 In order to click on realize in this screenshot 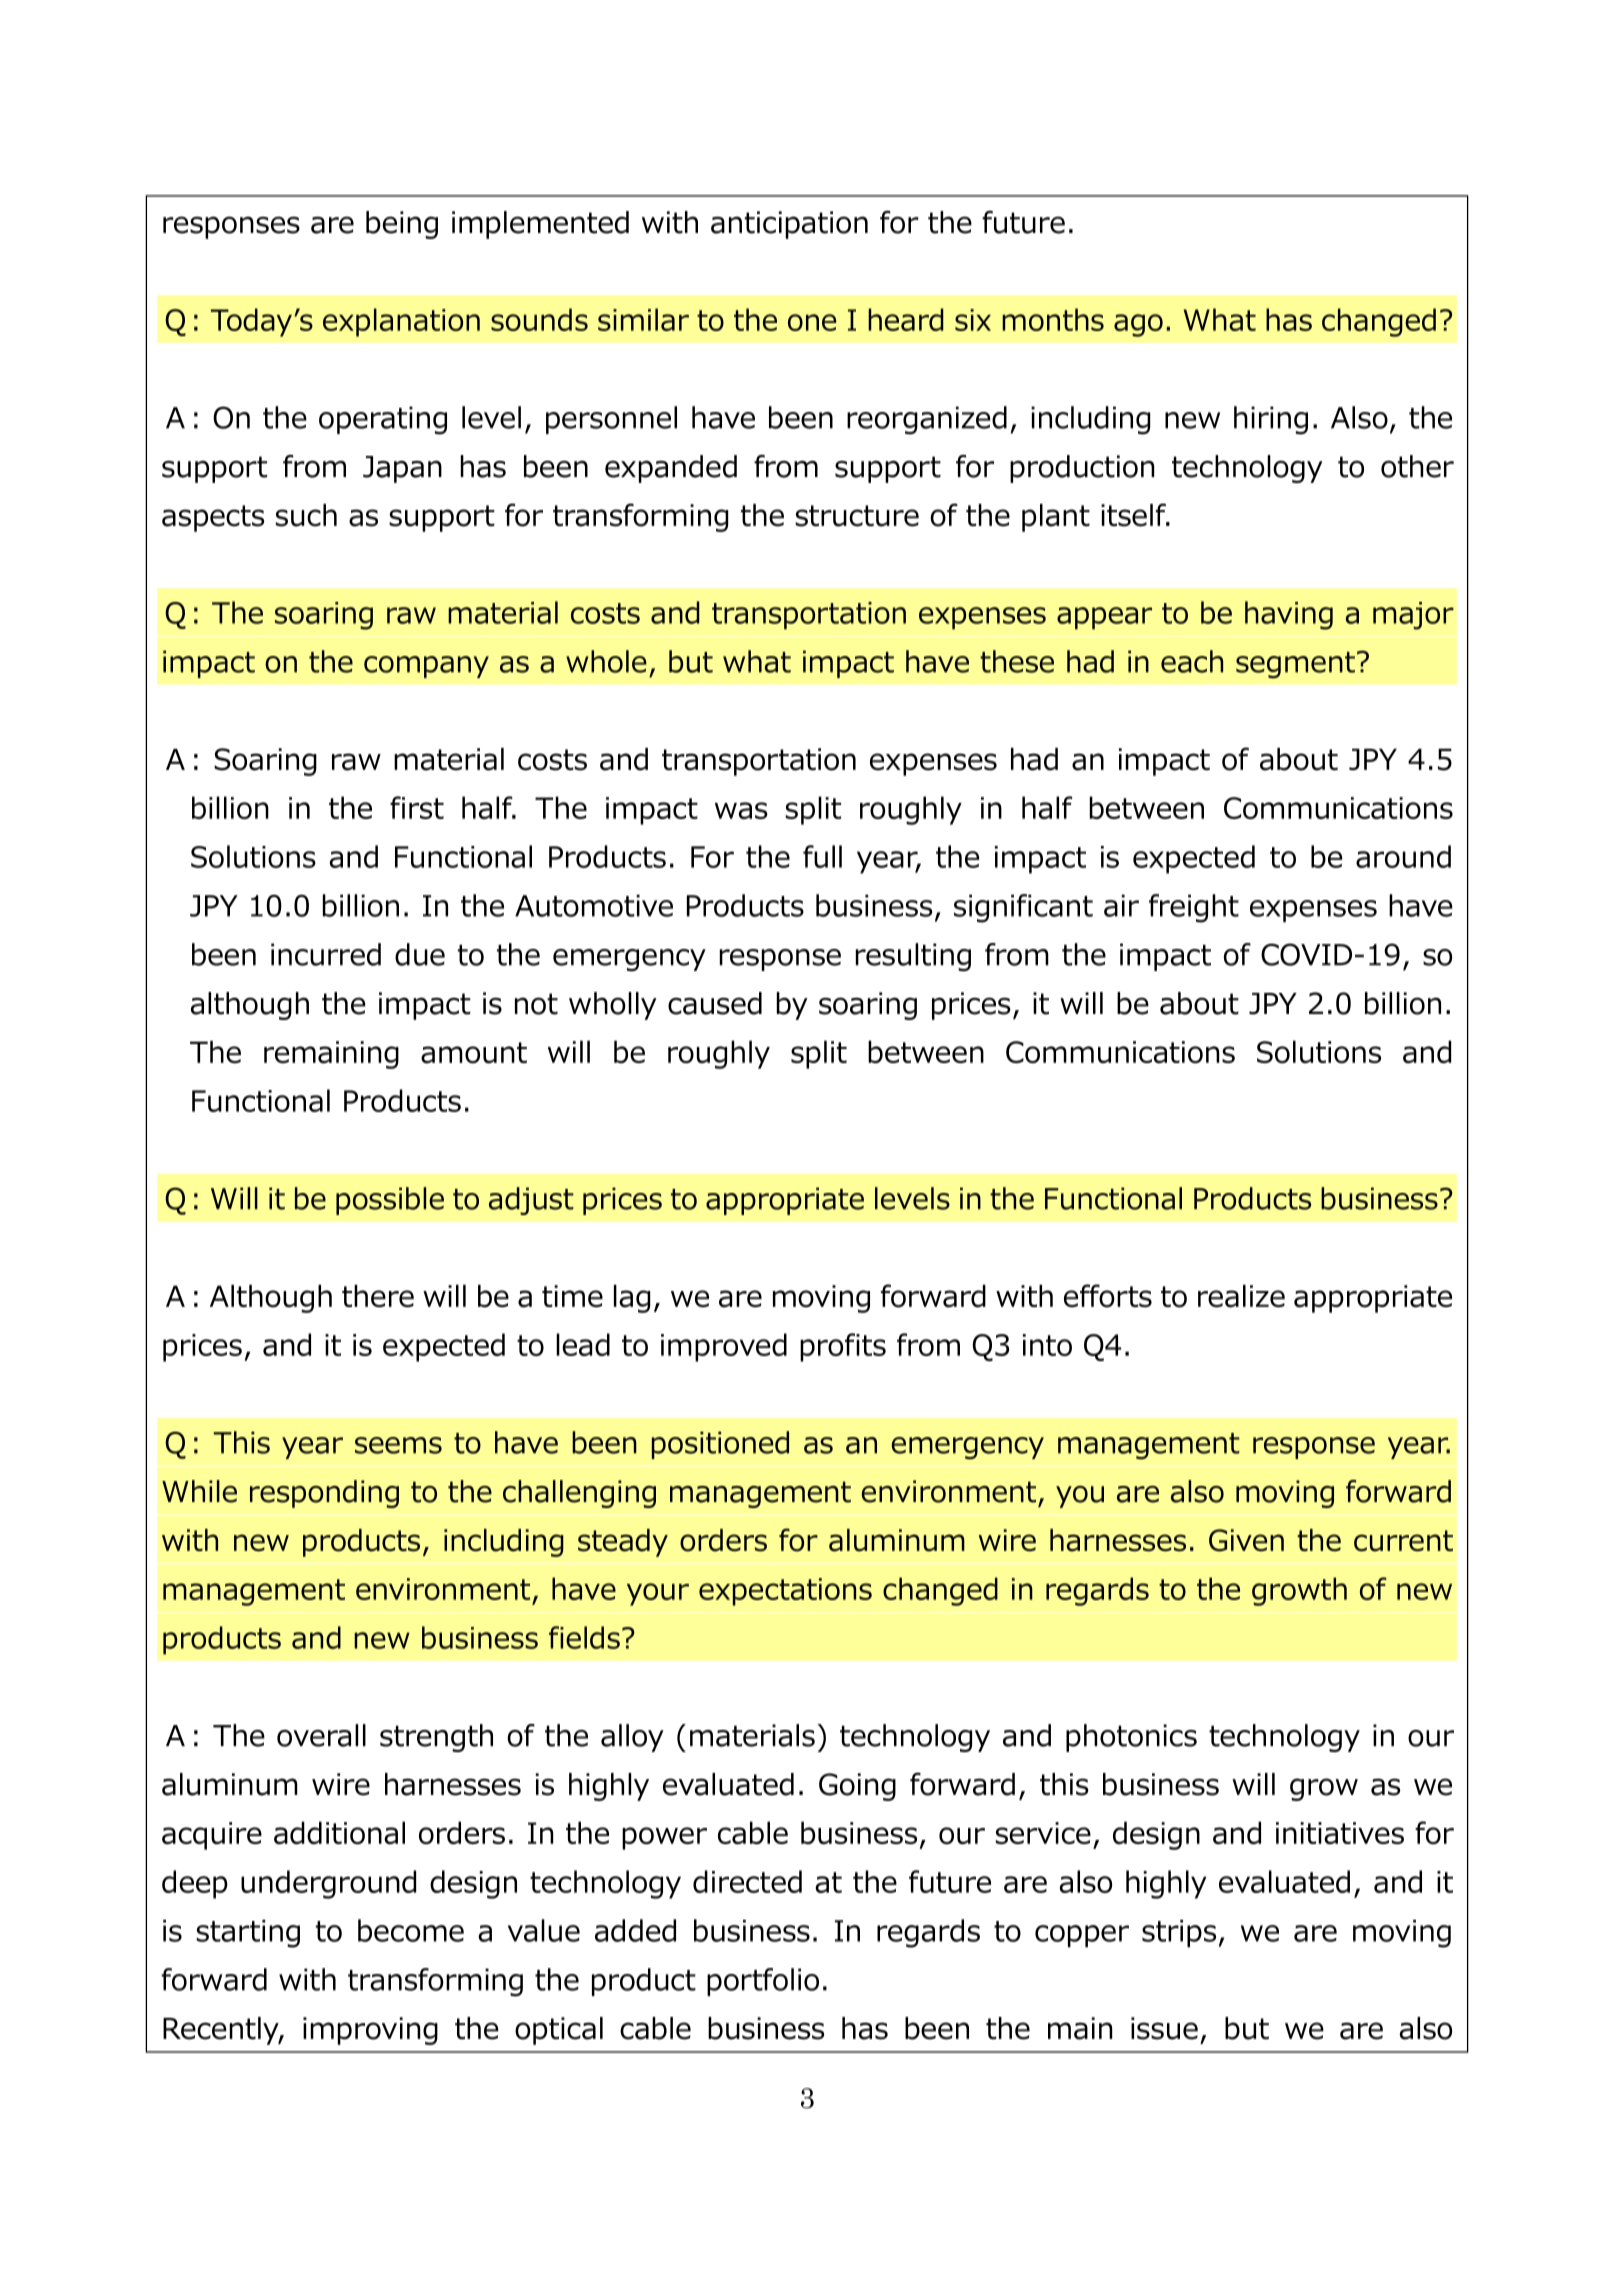, I will do `click(1241, 1296)`.
